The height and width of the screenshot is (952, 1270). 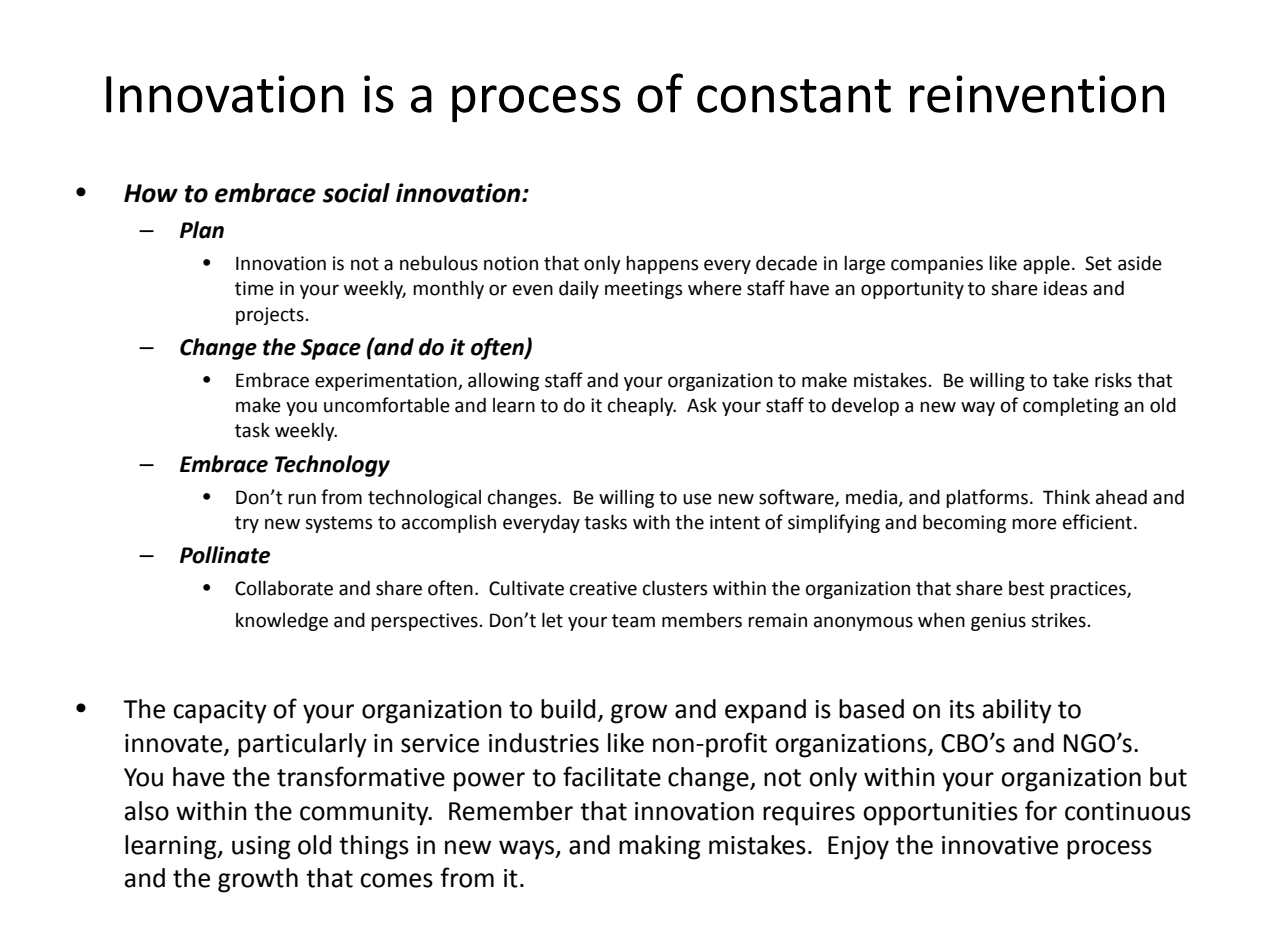 I want to click on reinvention, so click(x=1037, y=94).
